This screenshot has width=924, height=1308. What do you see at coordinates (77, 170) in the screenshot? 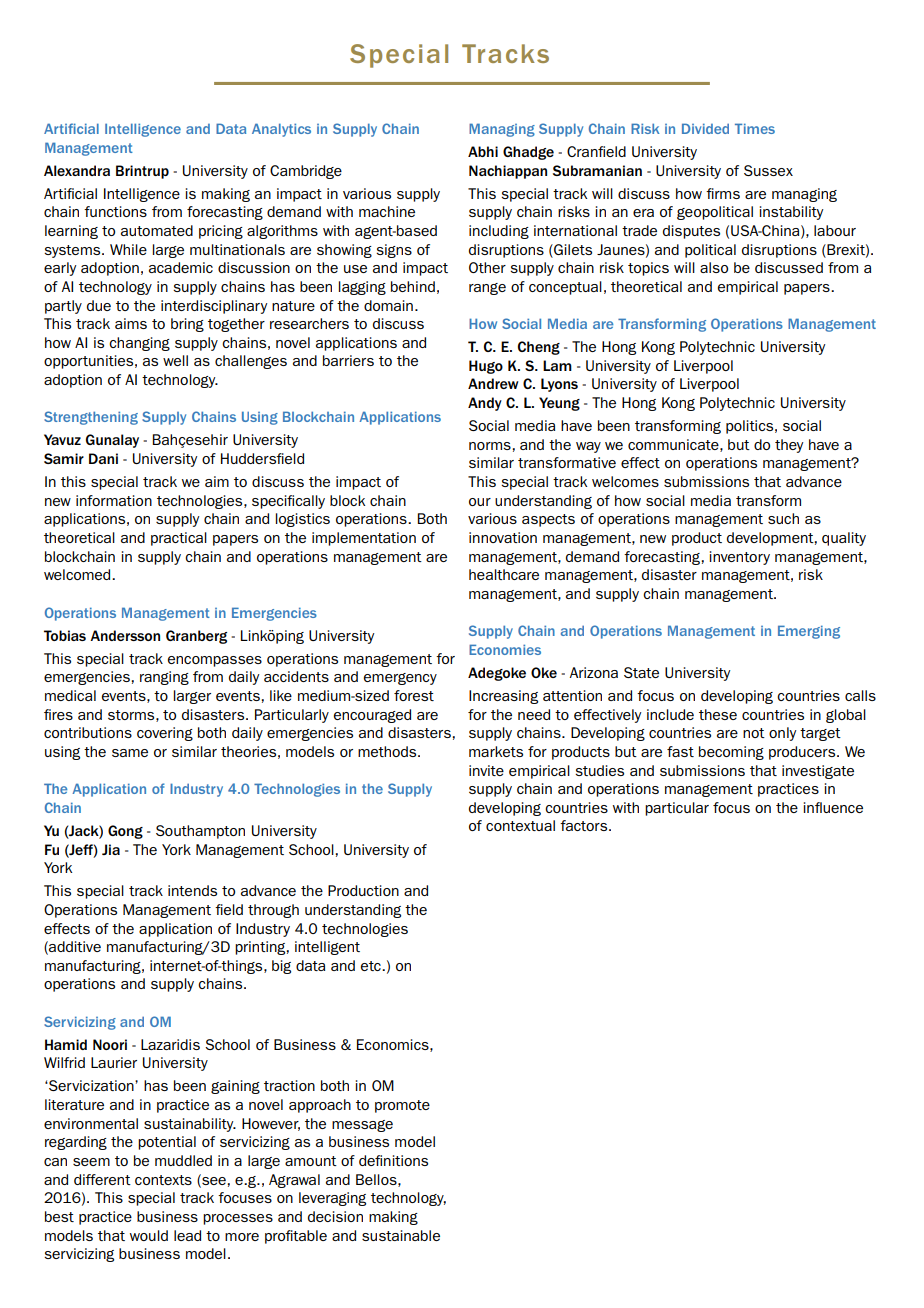
I see `Alexandra` at bounding box center [77, 170].
